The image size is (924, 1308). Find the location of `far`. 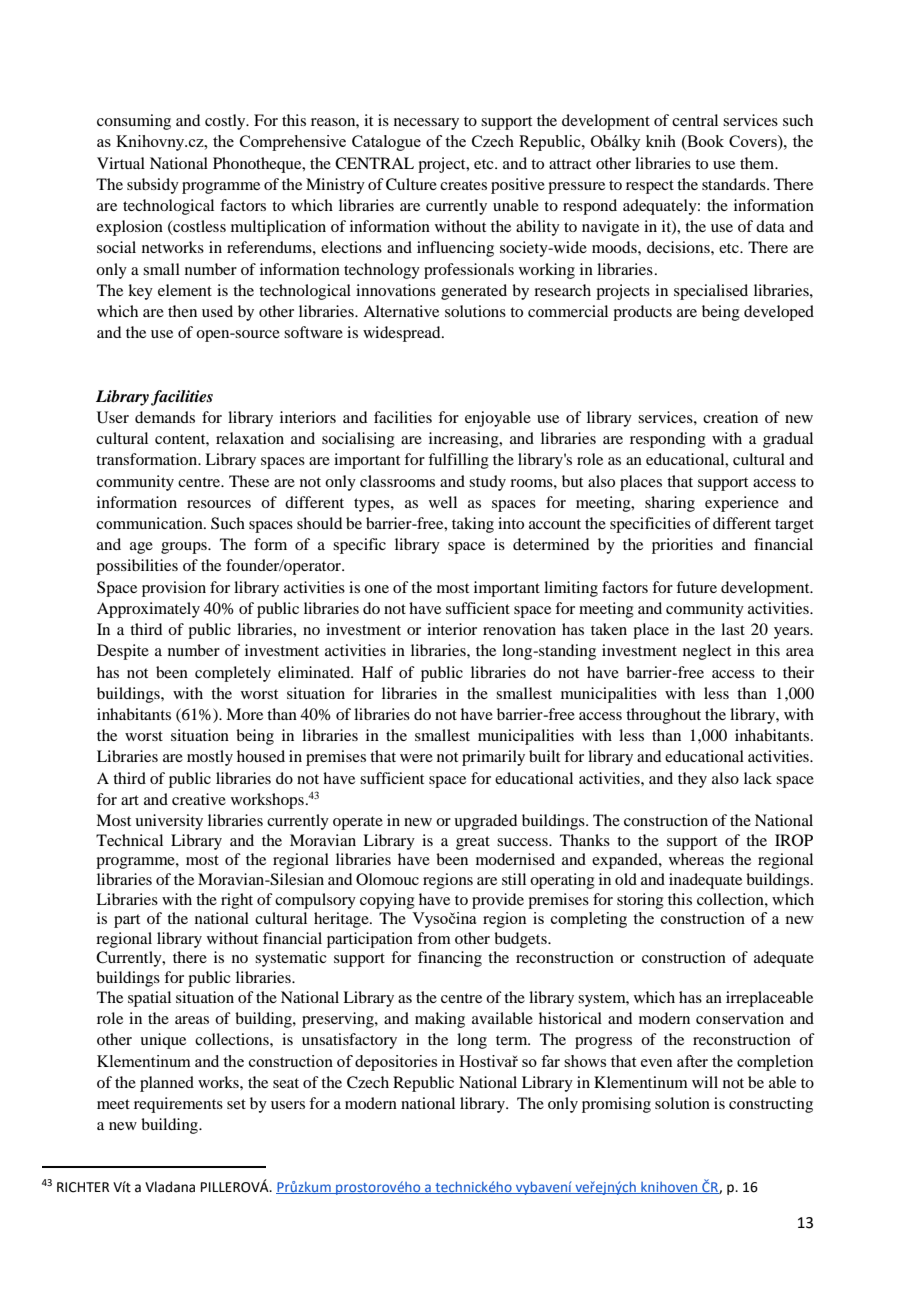

far is located at coordinates (550, 1061).
